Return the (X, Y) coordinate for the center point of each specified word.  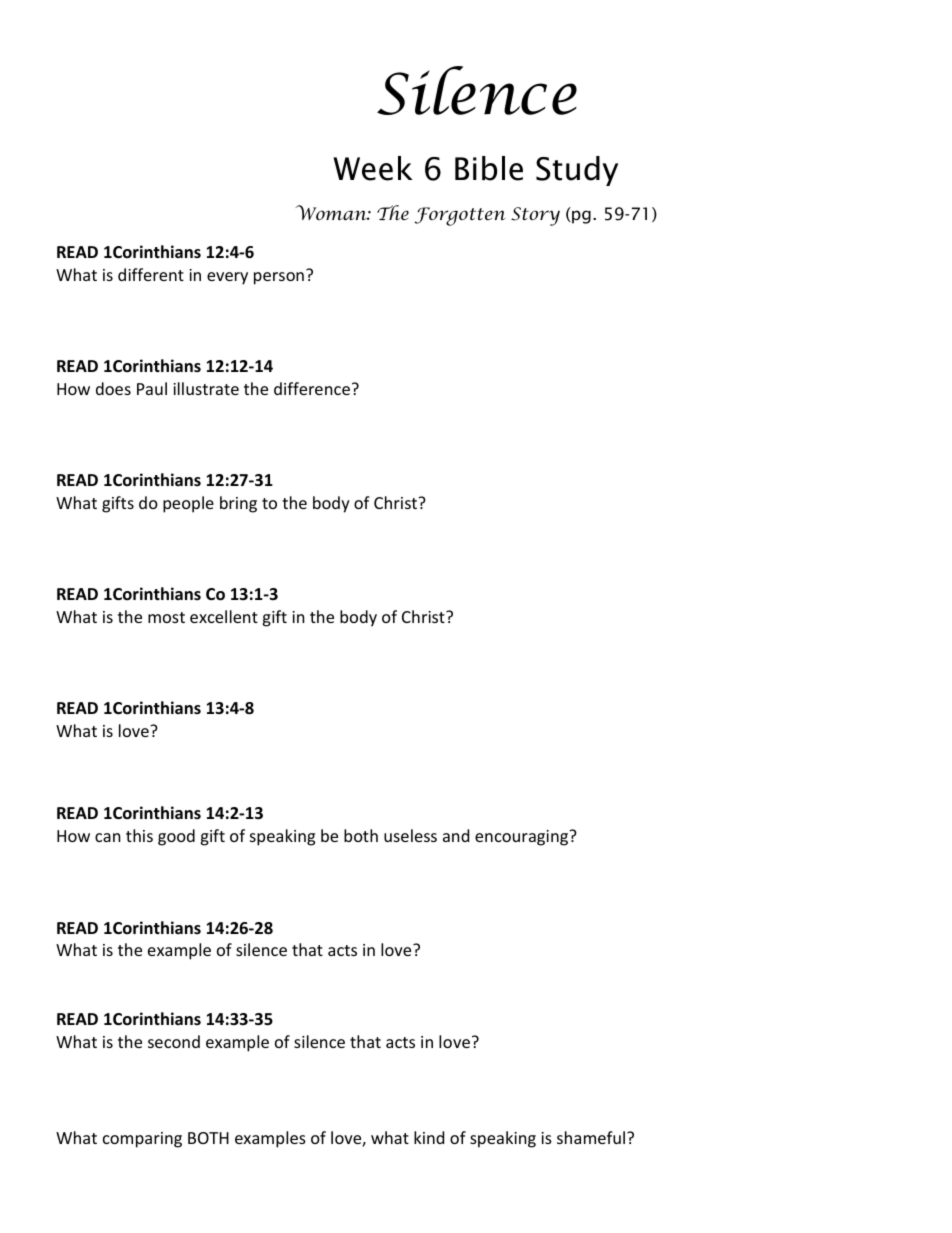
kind (429, 1137)
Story (535, 216)
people (188, 504)
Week (373, 168)
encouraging (523, 838)
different (151, 274)
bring (238, 504)
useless (410, 835)
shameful (591, 1137)
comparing (142, 1140)
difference (312, 388)
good (176, 837)
